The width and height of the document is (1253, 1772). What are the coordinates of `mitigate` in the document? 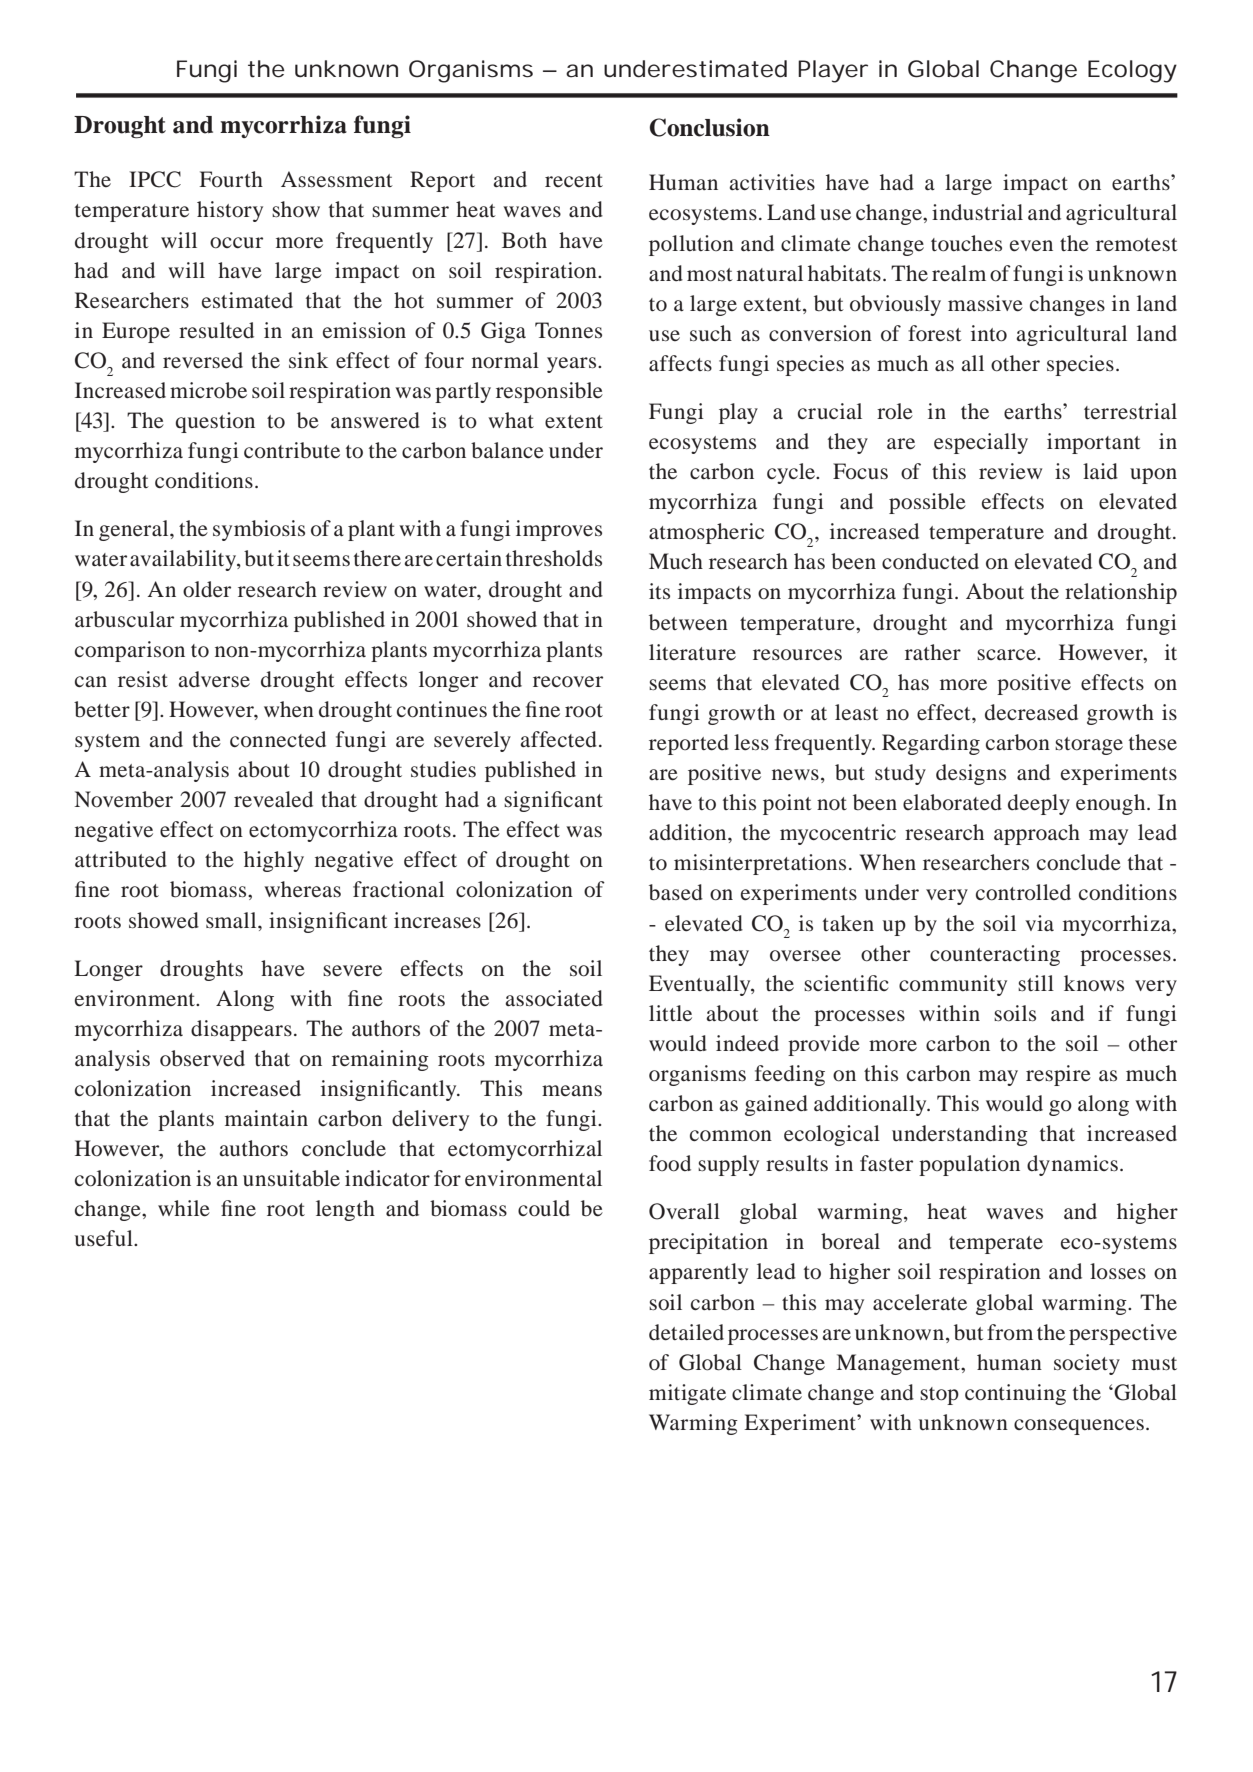 It's located at (687, 1394).
